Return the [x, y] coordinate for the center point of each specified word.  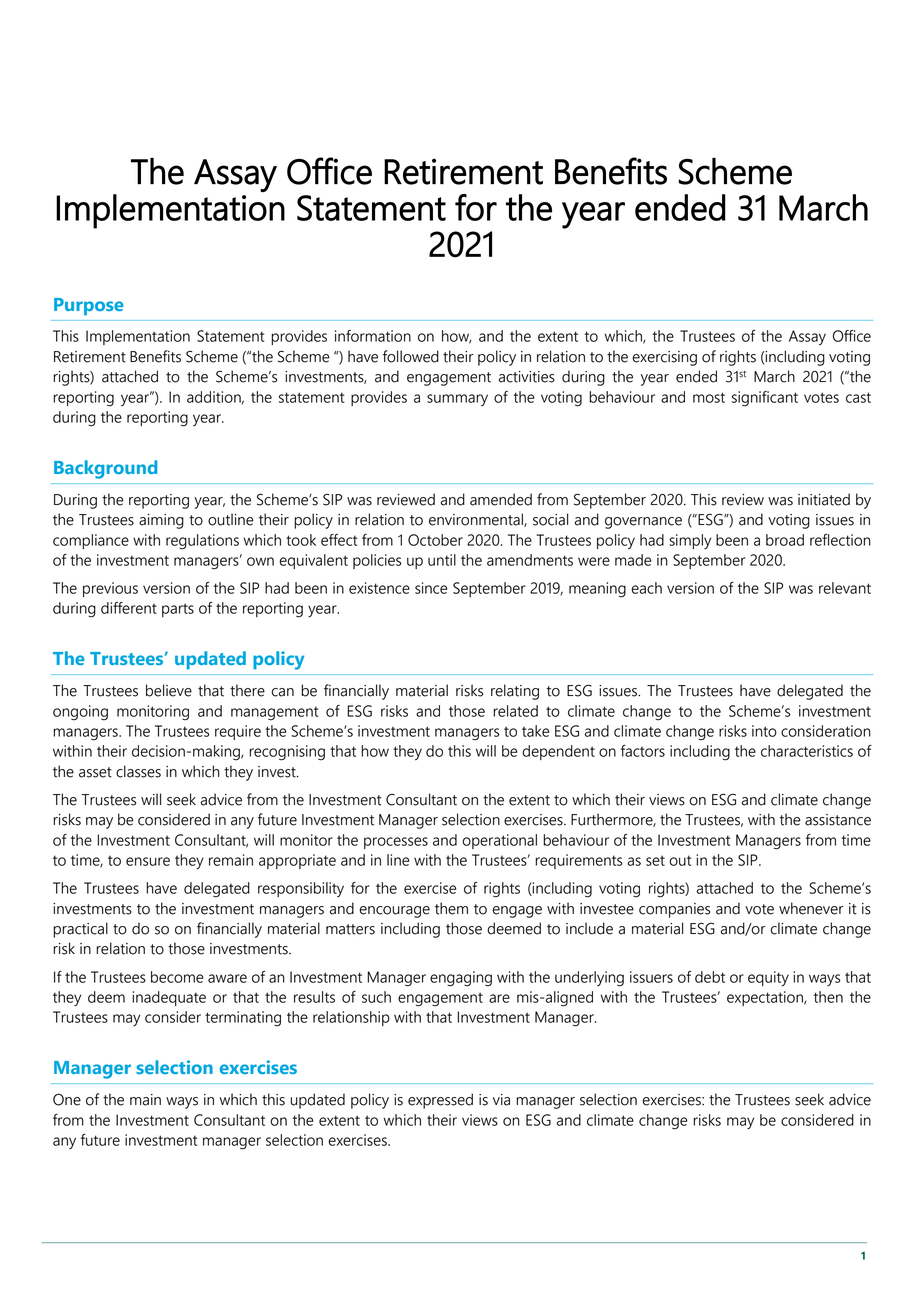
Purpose [89, 307]
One [67, 1099]
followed [411, 356]
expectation [766, 998]
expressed [440, 1101]
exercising [664, 358]
